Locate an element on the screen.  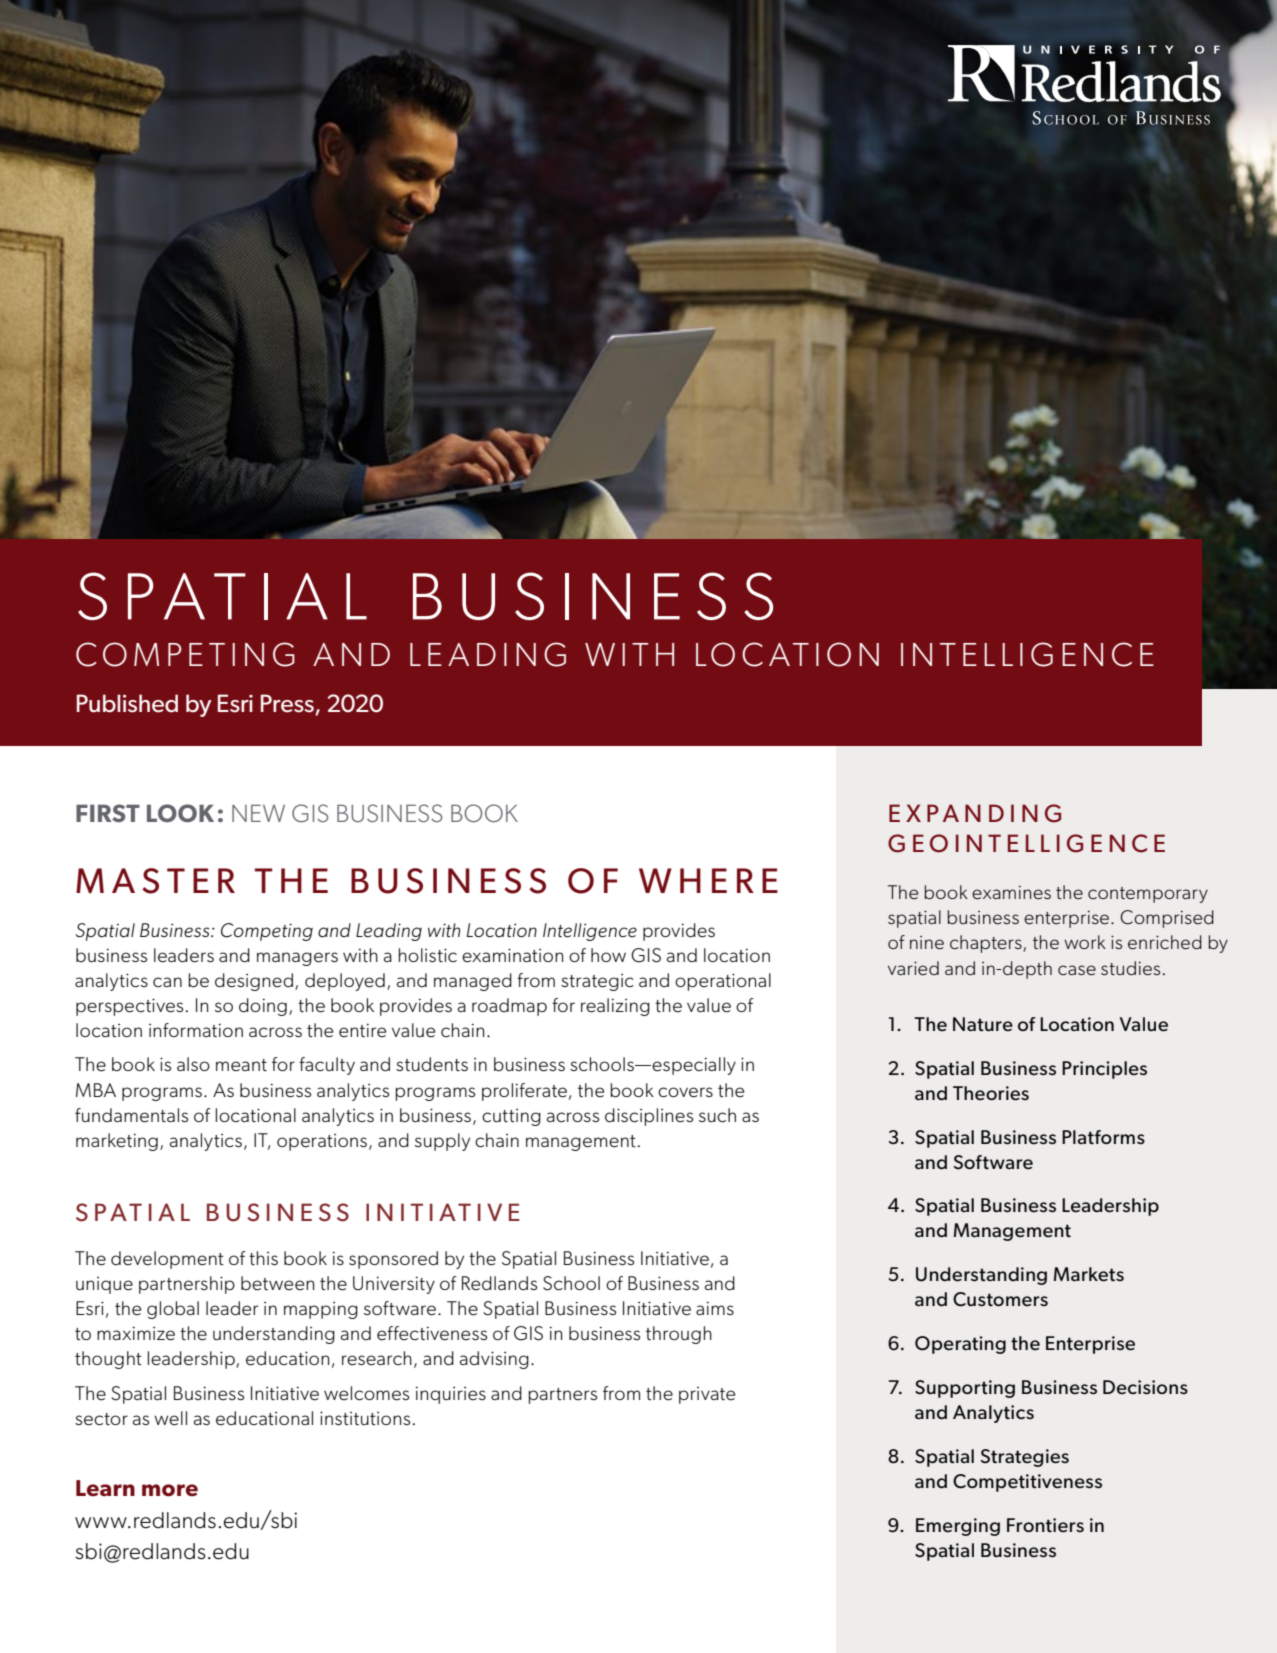
Press is located at coordinates (288, 704).
